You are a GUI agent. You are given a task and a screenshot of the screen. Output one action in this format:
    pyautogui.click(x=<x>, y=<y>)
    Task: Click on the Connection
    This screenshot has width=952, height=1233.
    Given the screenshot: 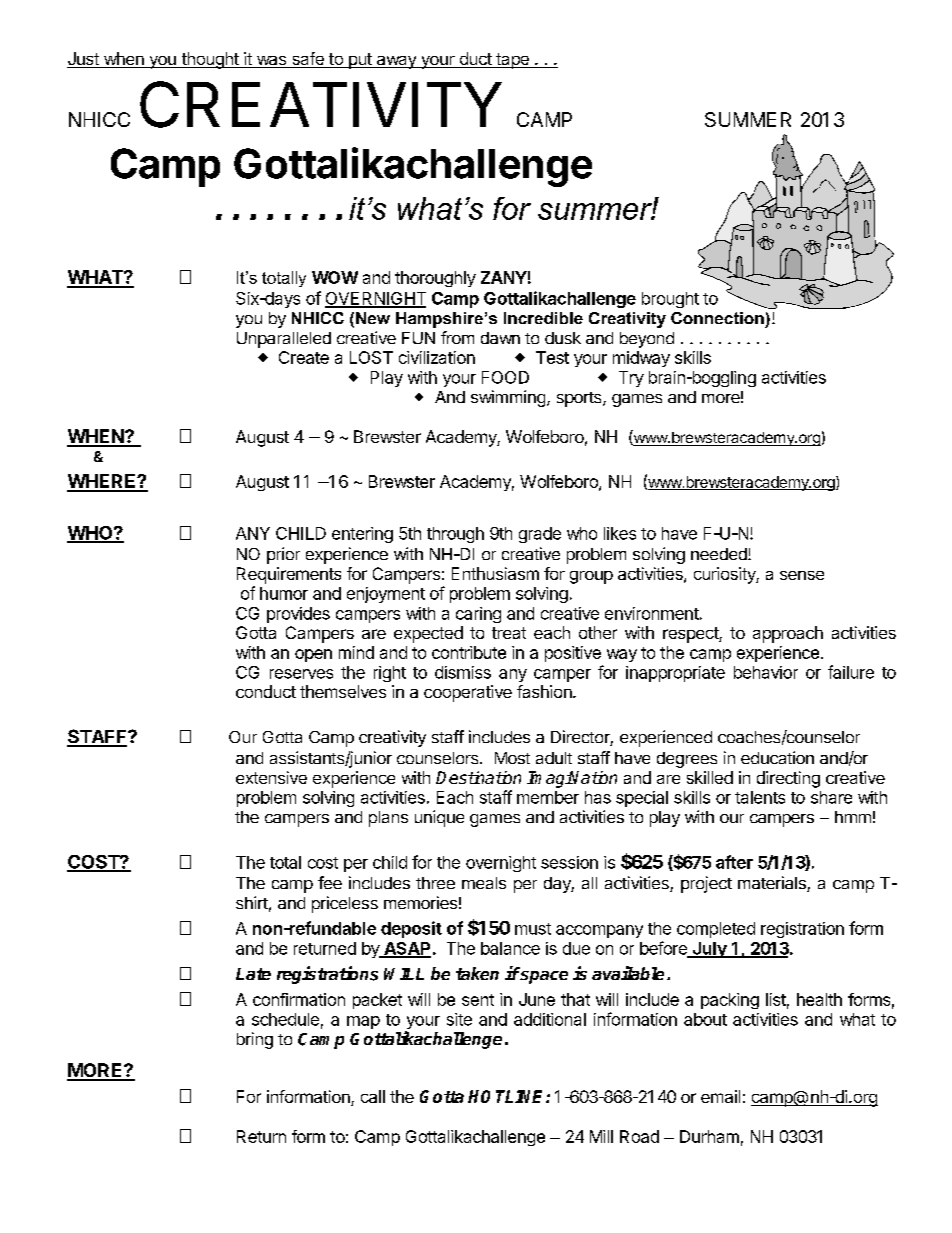 What is the action you would take?
    pyautogui.click(x=717, y=318)
